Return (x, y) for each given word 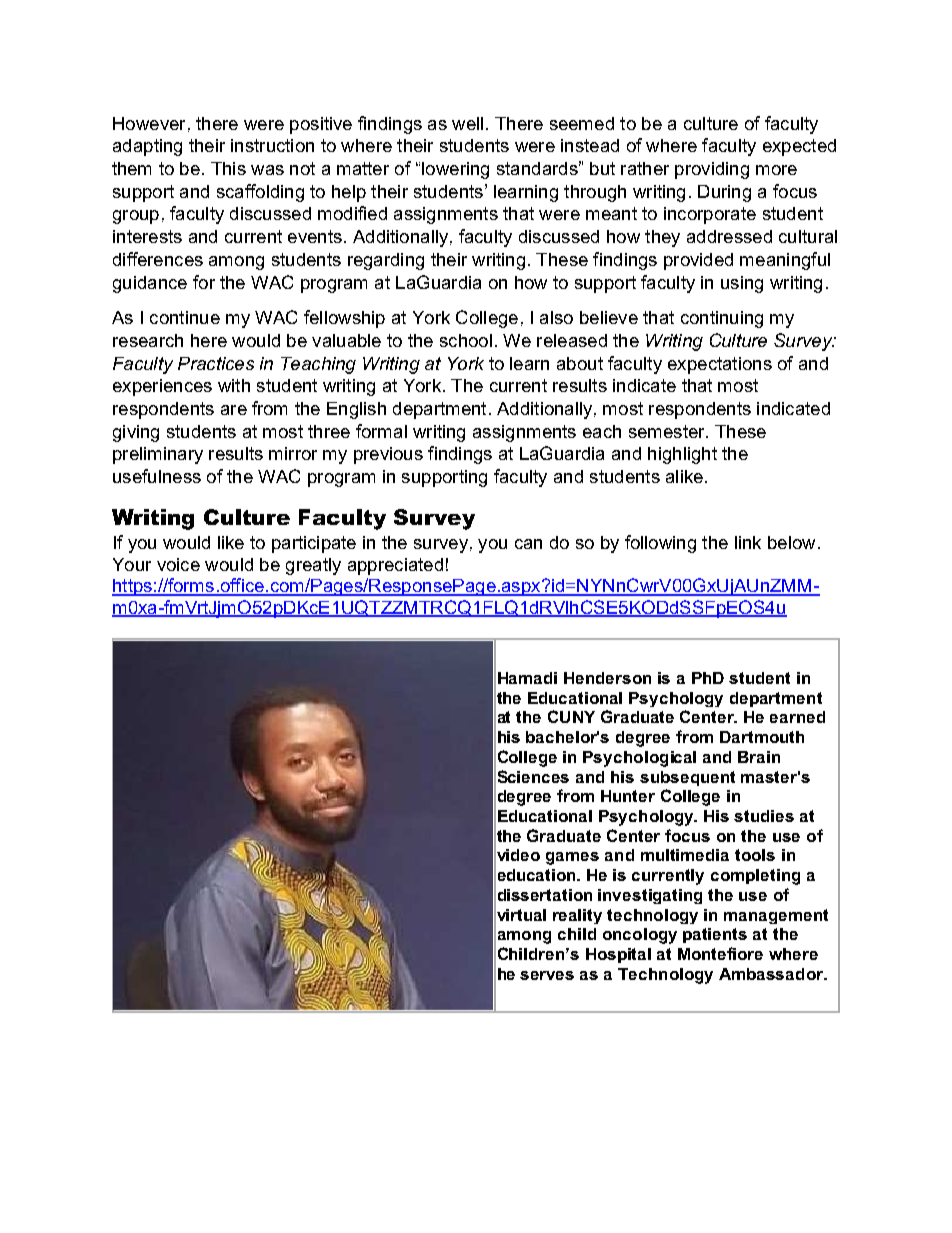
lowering (455, 170)
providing (712, 170)
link (748, 542)
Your (132, 564)
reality (577, 916)
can (528, 544)
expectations (720, 365)
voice (178, 564)
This (228, 168)
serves (547, 975)
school (466, 340)
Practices (216, 363)
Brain (759, 757)
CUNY (571, 716)
